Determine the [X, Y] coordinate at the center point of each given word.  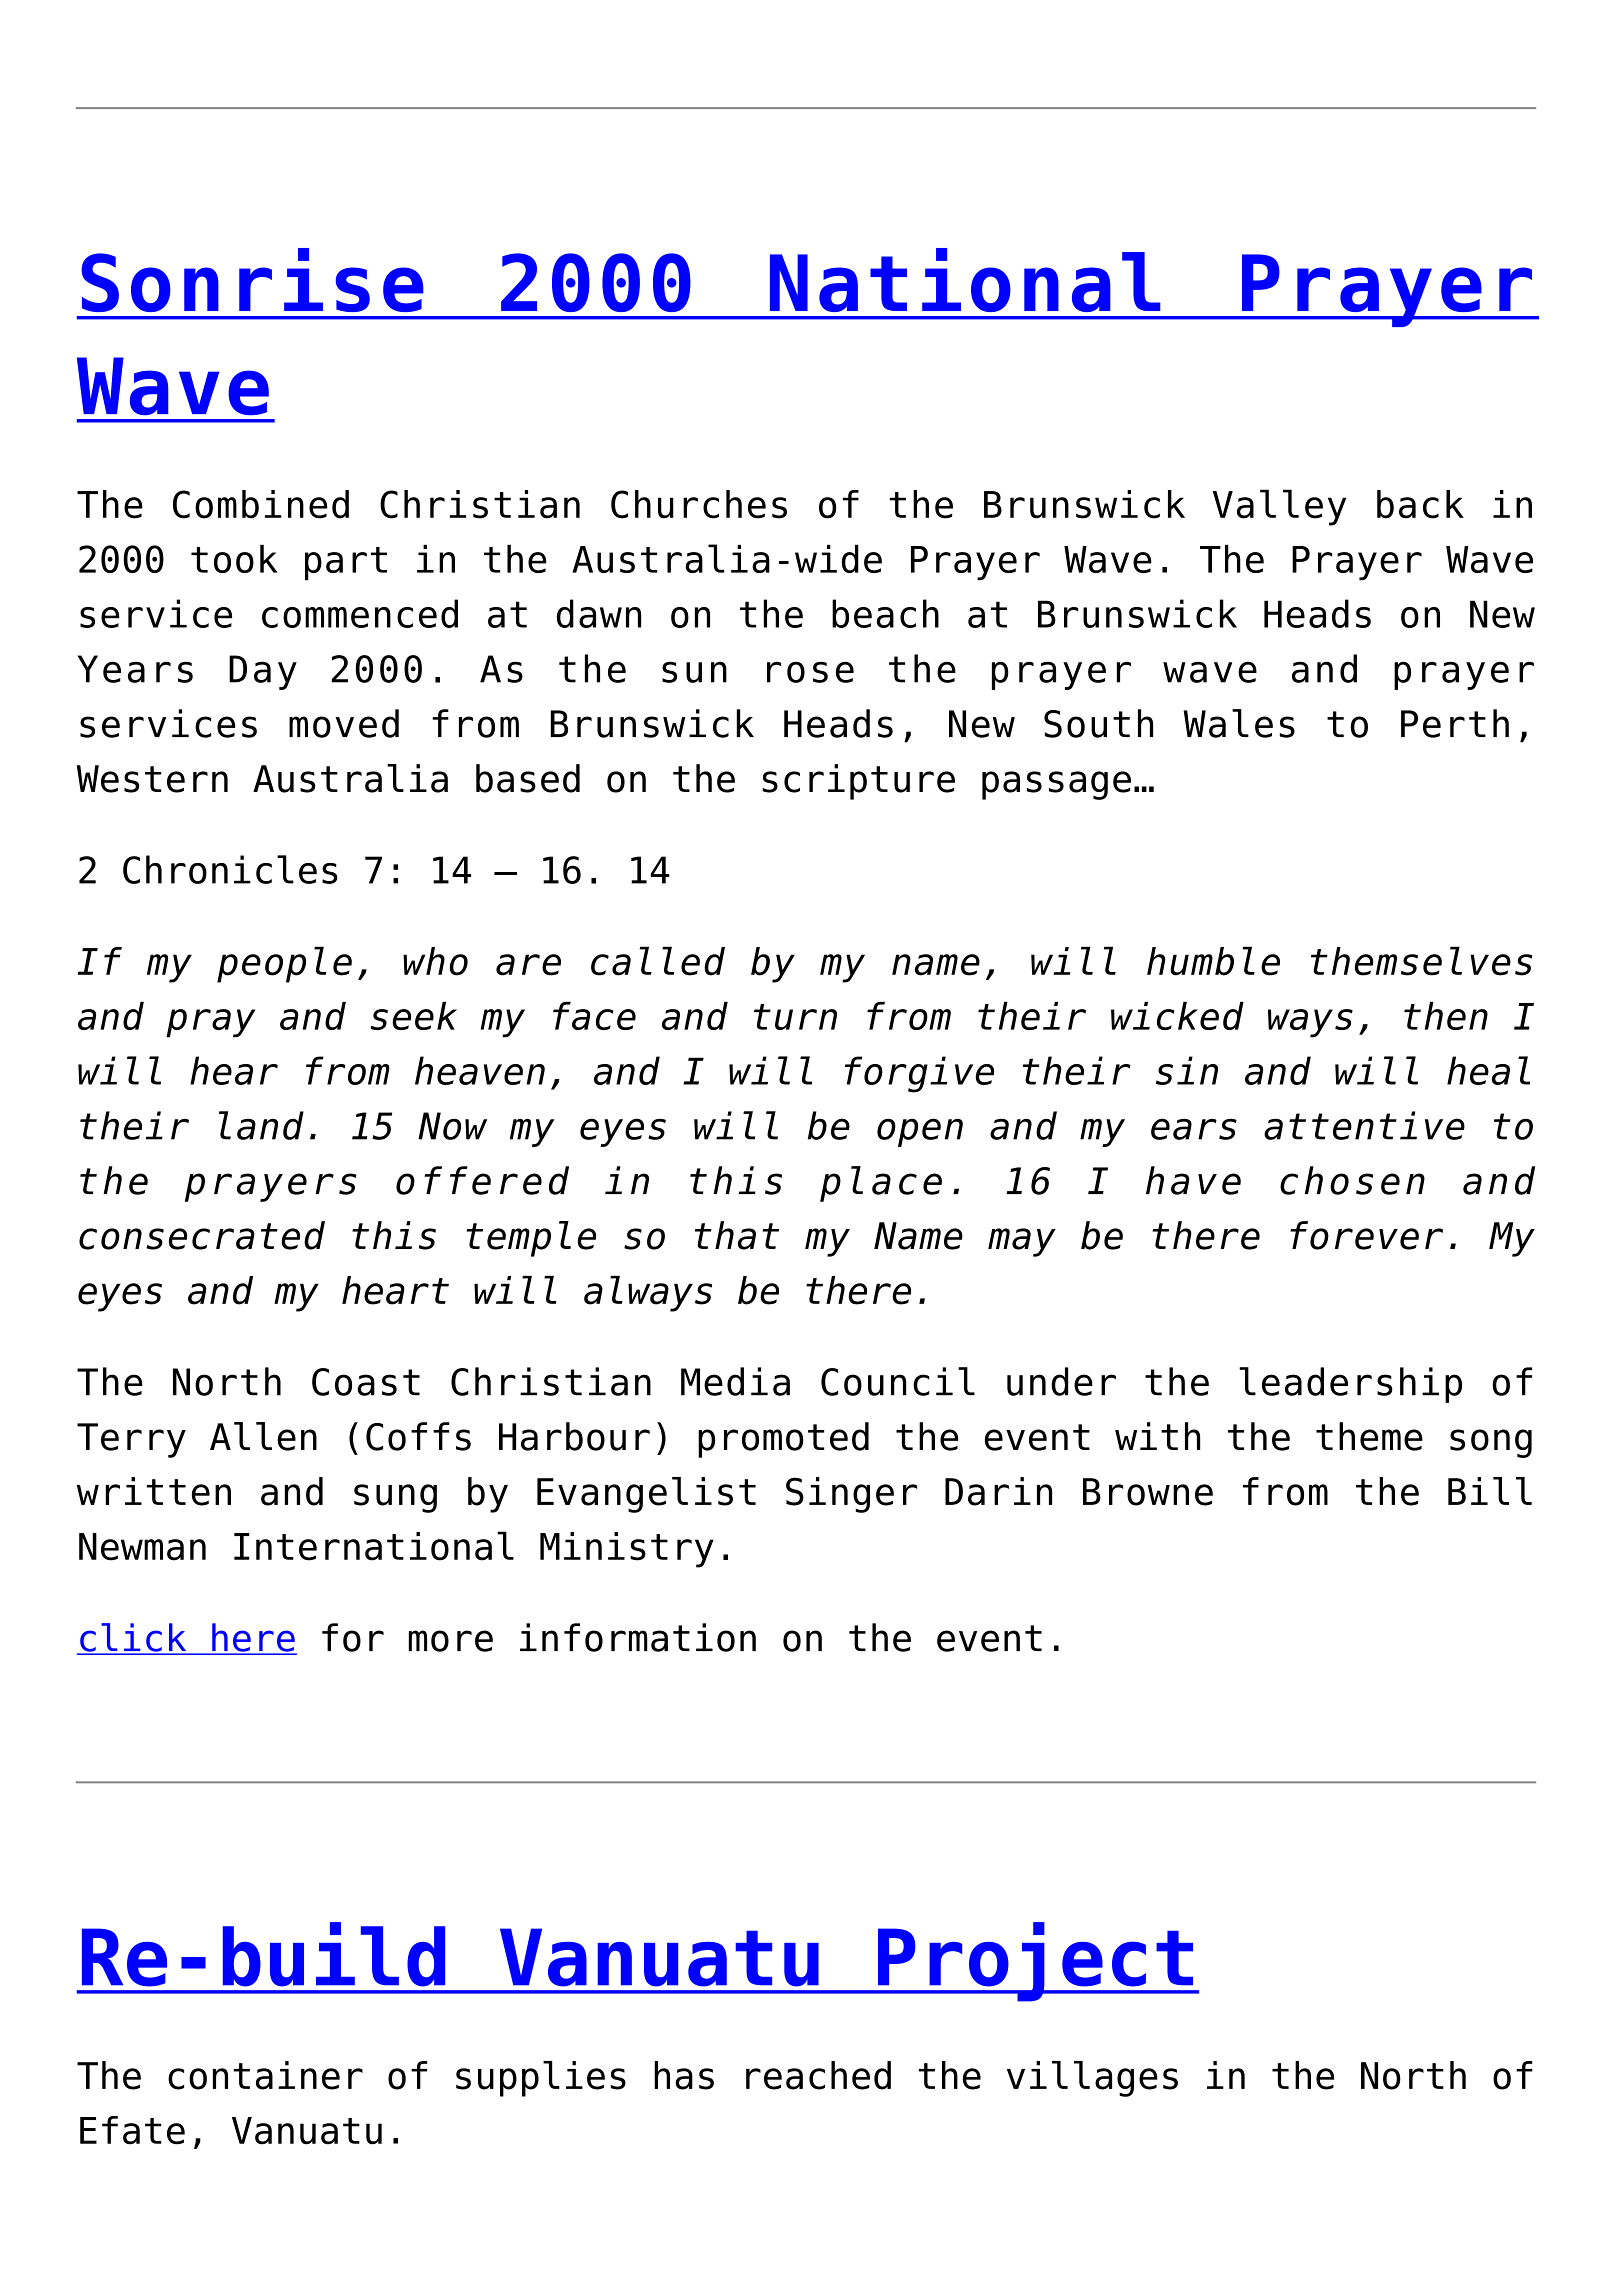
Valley [1279, 507]
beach [885, 613]
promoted [783, 1440]
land [261, 1125]
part [346, 564]
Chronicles [230, 869]
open [920, 1132]
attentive [1364, 1125]
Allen [263, 1436]
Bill [1490, 1491]
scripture [858, 782]
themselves [1421, 961]
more [451, 1641]
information [638, 1637]
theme [1369, 1436]
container [265, 2075]
